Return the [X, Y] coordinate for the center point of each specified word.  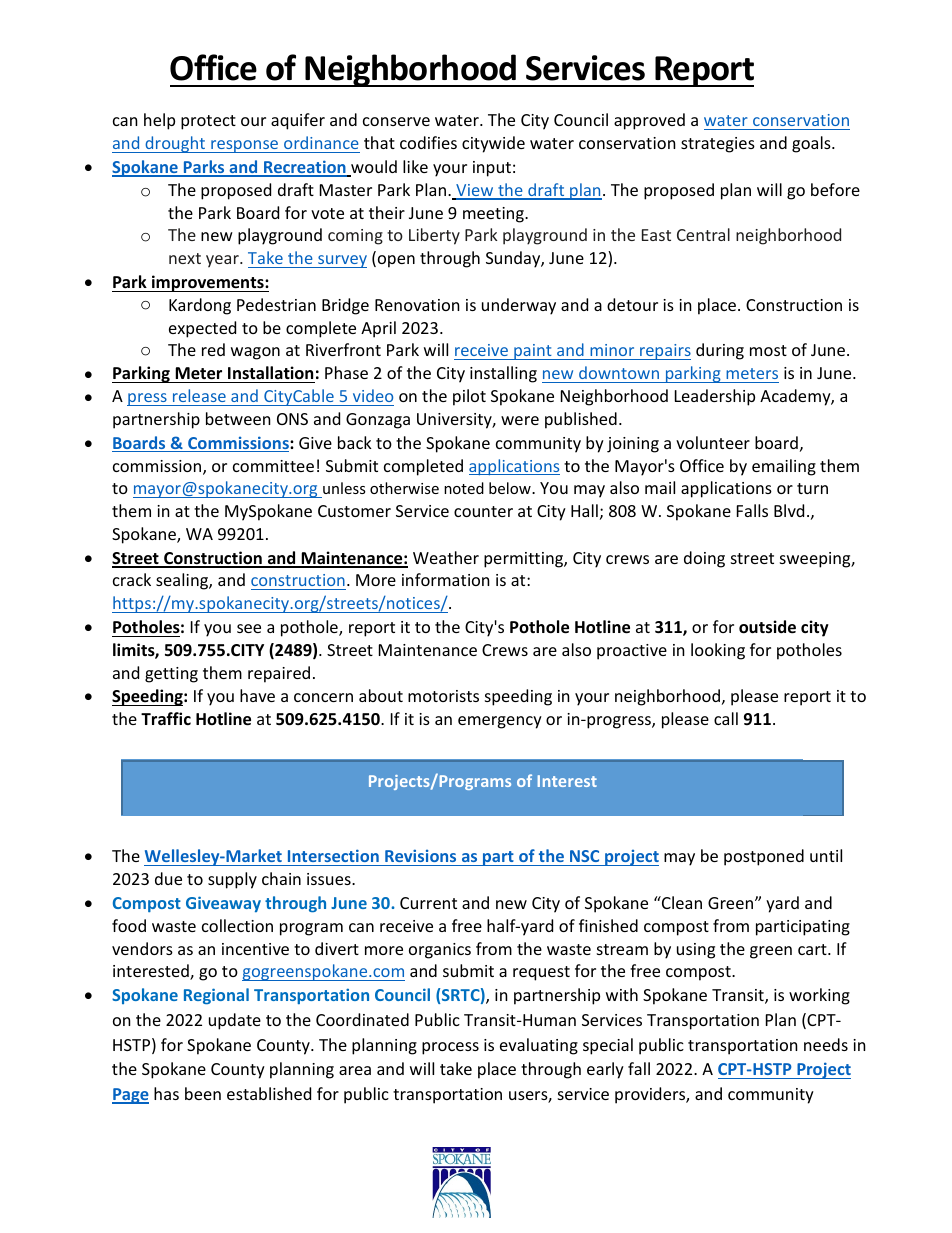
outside [767, 627]
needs [826, 1044]
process [450, 1048]
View [475, 191]
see [249, 628]
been [203, 1093]
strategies [718, 145]
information [446, 579]
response [245, 146]
